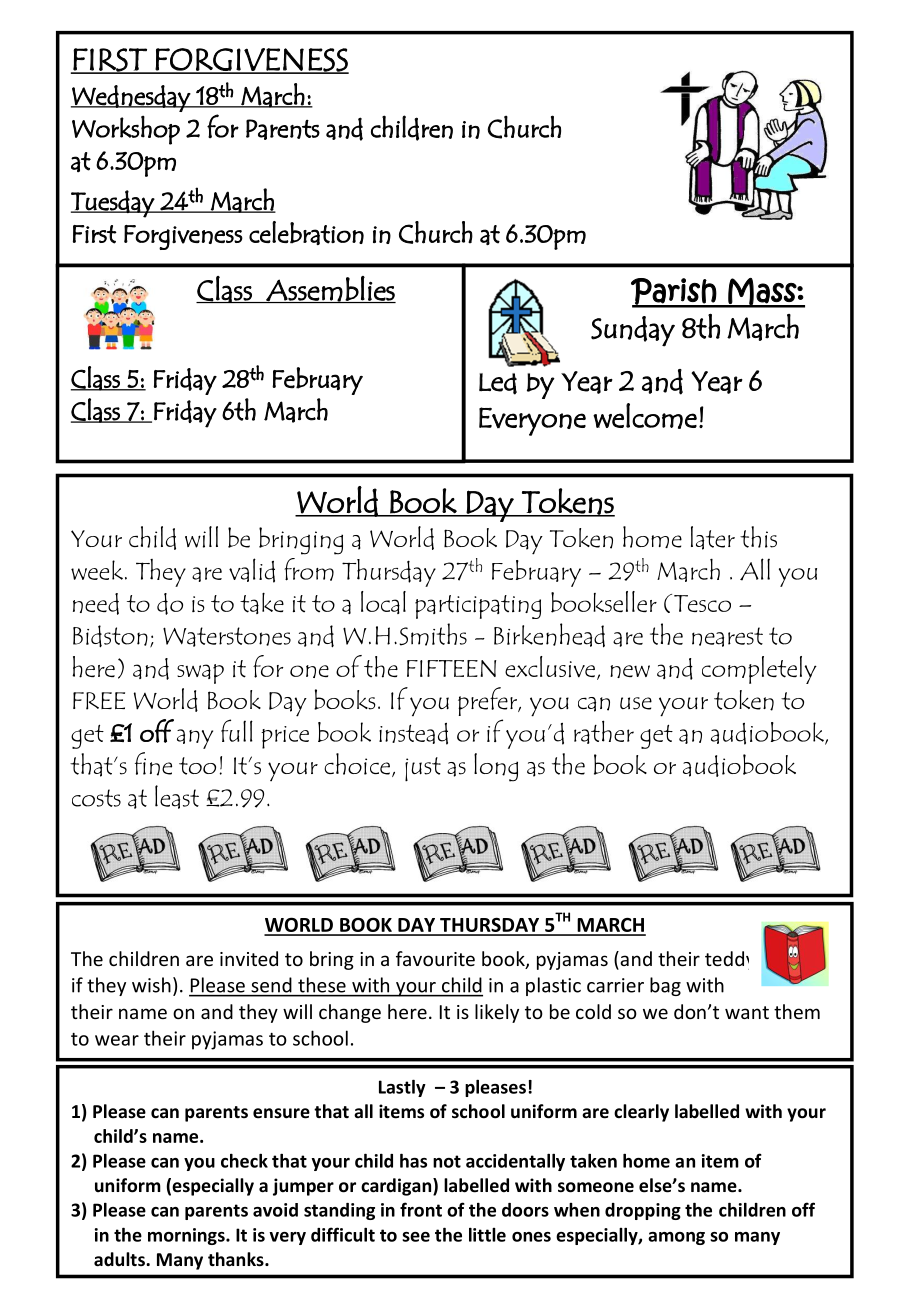  What do you see at coordinates (187, 1236) in the page?
I see `mornings` at bounding box center [187, 1236].
